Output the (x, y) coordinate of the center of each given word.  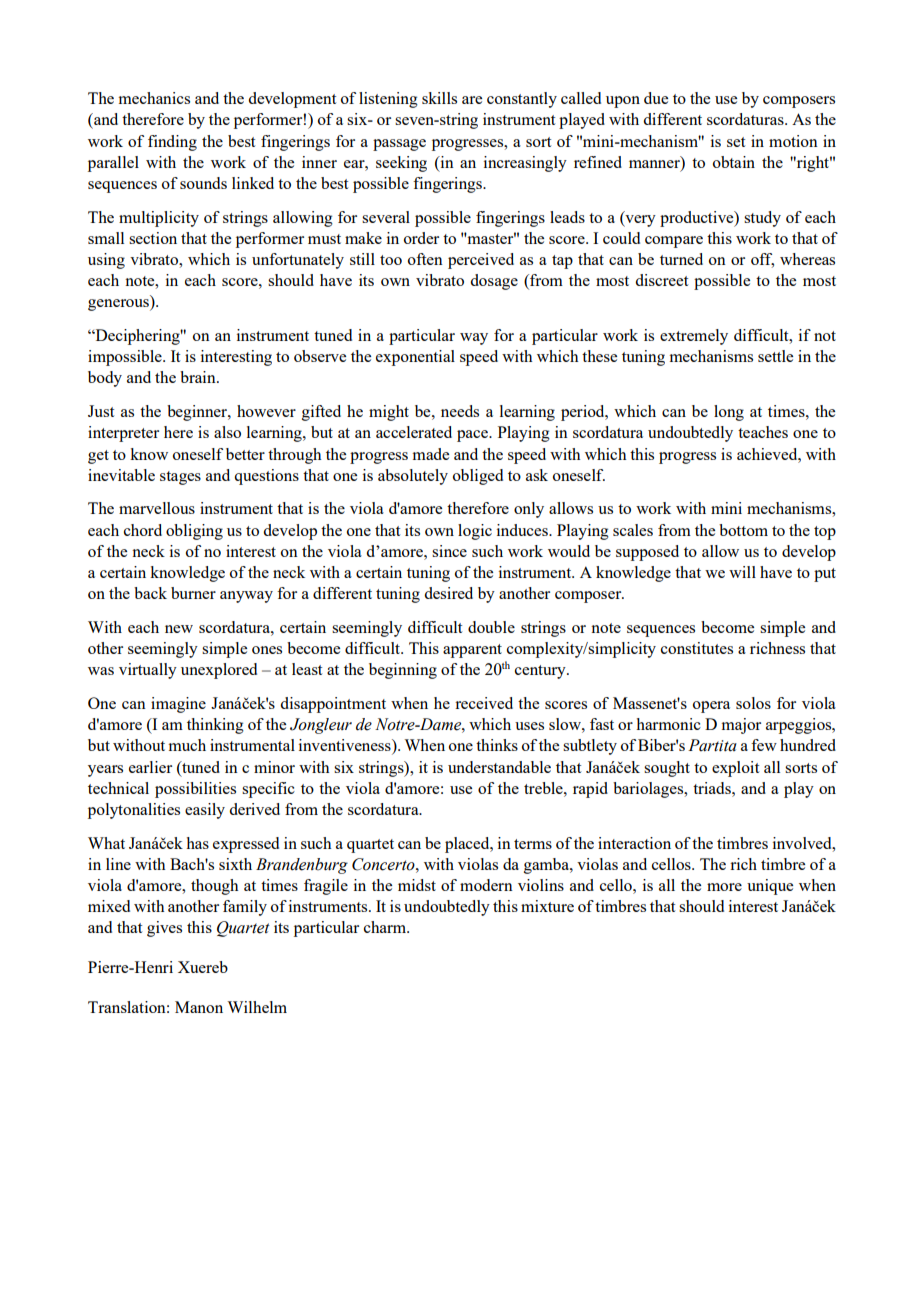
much (187, 745)
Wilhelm (257, 1007)
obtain (734, 162)
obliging (194, 532)
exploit (735, 769)
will (742, 572)
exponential (415, 358)
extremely (694, 337)
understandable (499, 767)
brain (199, 377)
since (449, 551)
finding (172, 143)
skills (439, 98)
